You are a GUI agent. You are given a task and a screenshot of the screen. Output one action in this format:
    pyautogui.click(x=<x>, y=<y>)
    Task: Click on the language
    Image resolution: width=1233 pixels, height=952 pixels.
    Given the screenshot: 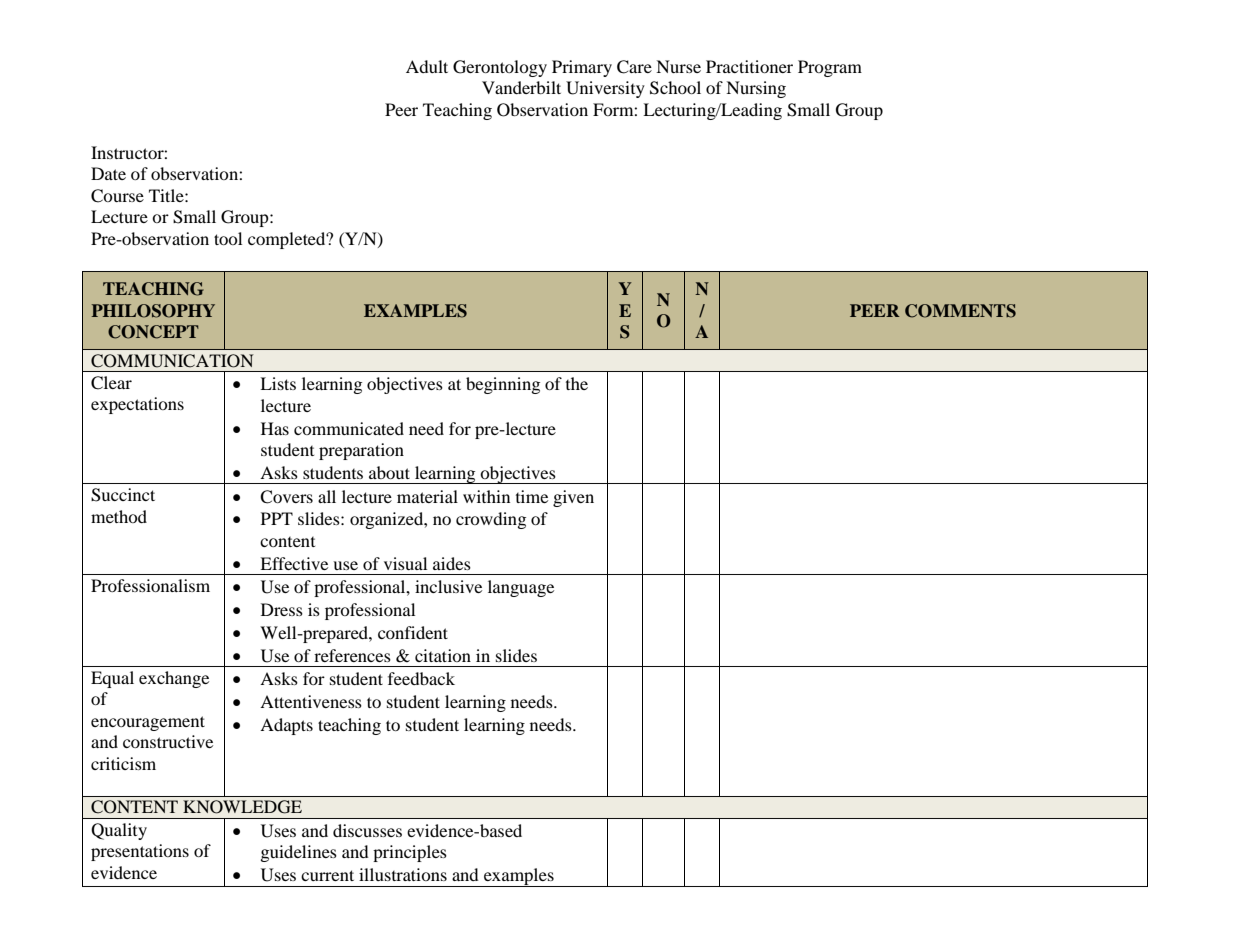 What is the action you would take?
    pyautogui.click(x=521, y=588)
